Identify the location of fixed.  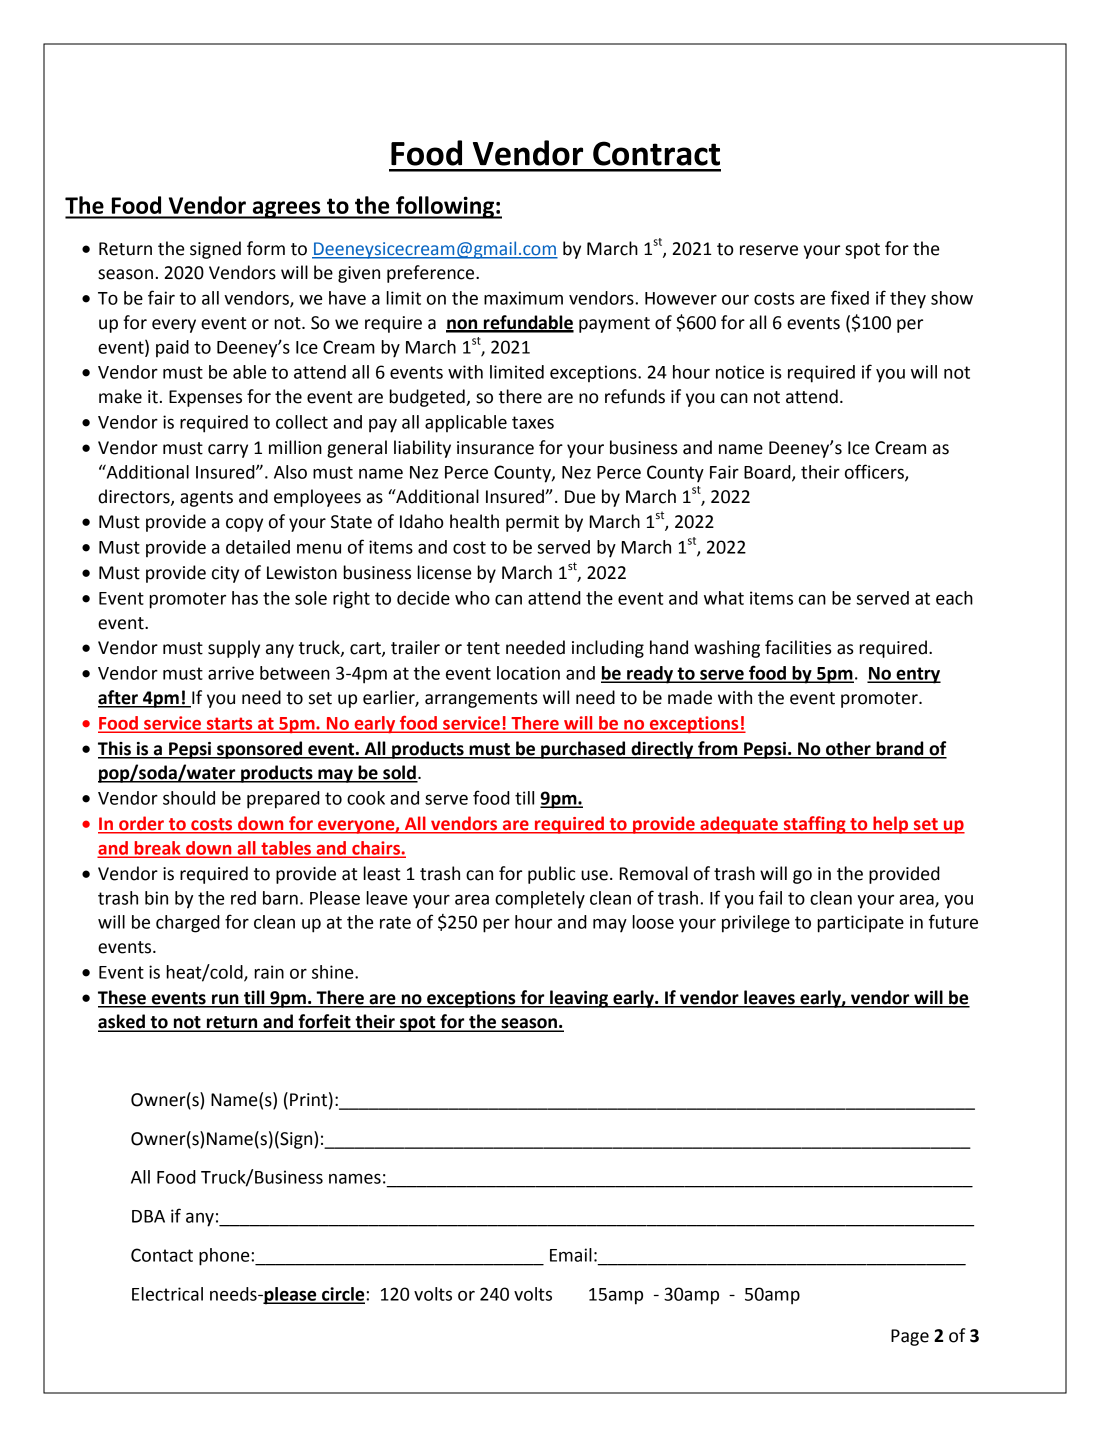
(850, 297).
